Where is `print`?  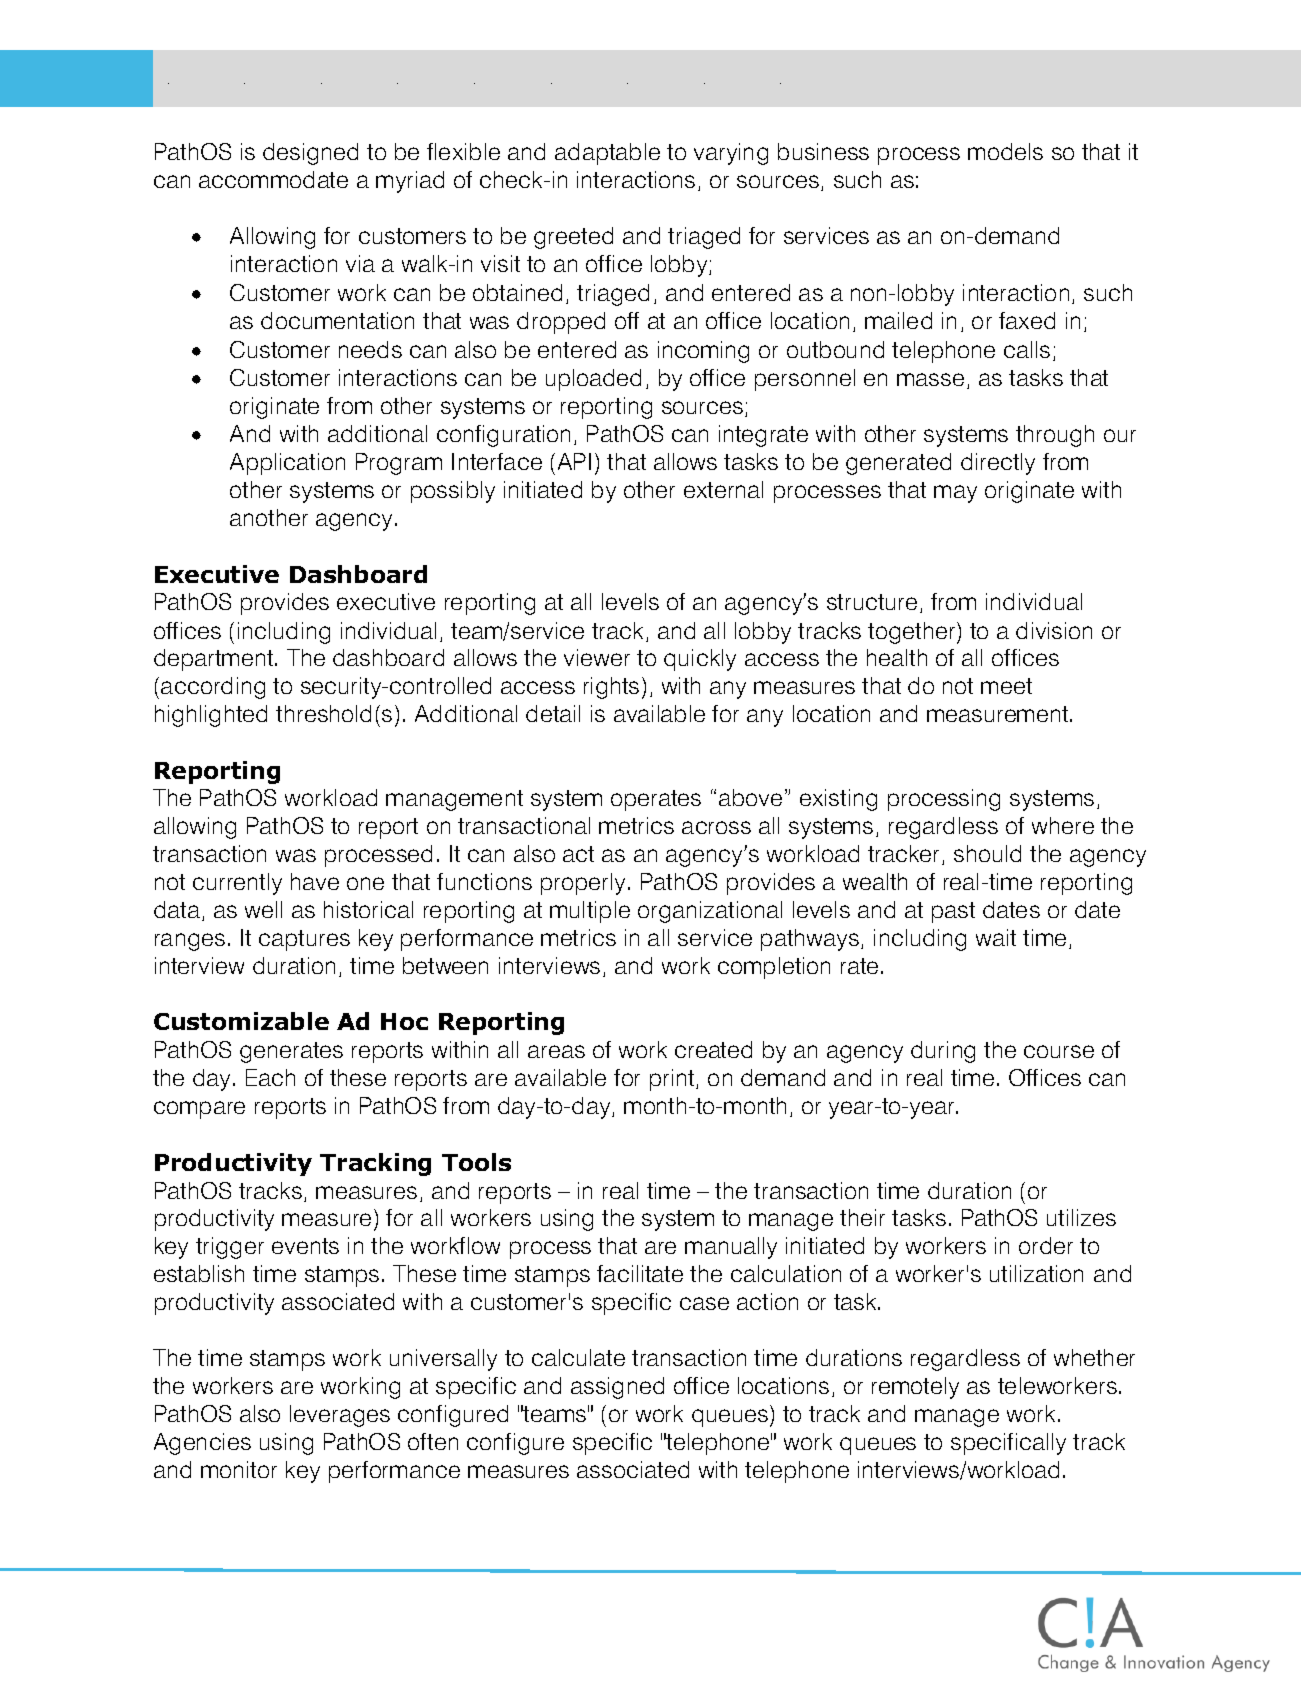
print is located at coordinates (673, 1080).
